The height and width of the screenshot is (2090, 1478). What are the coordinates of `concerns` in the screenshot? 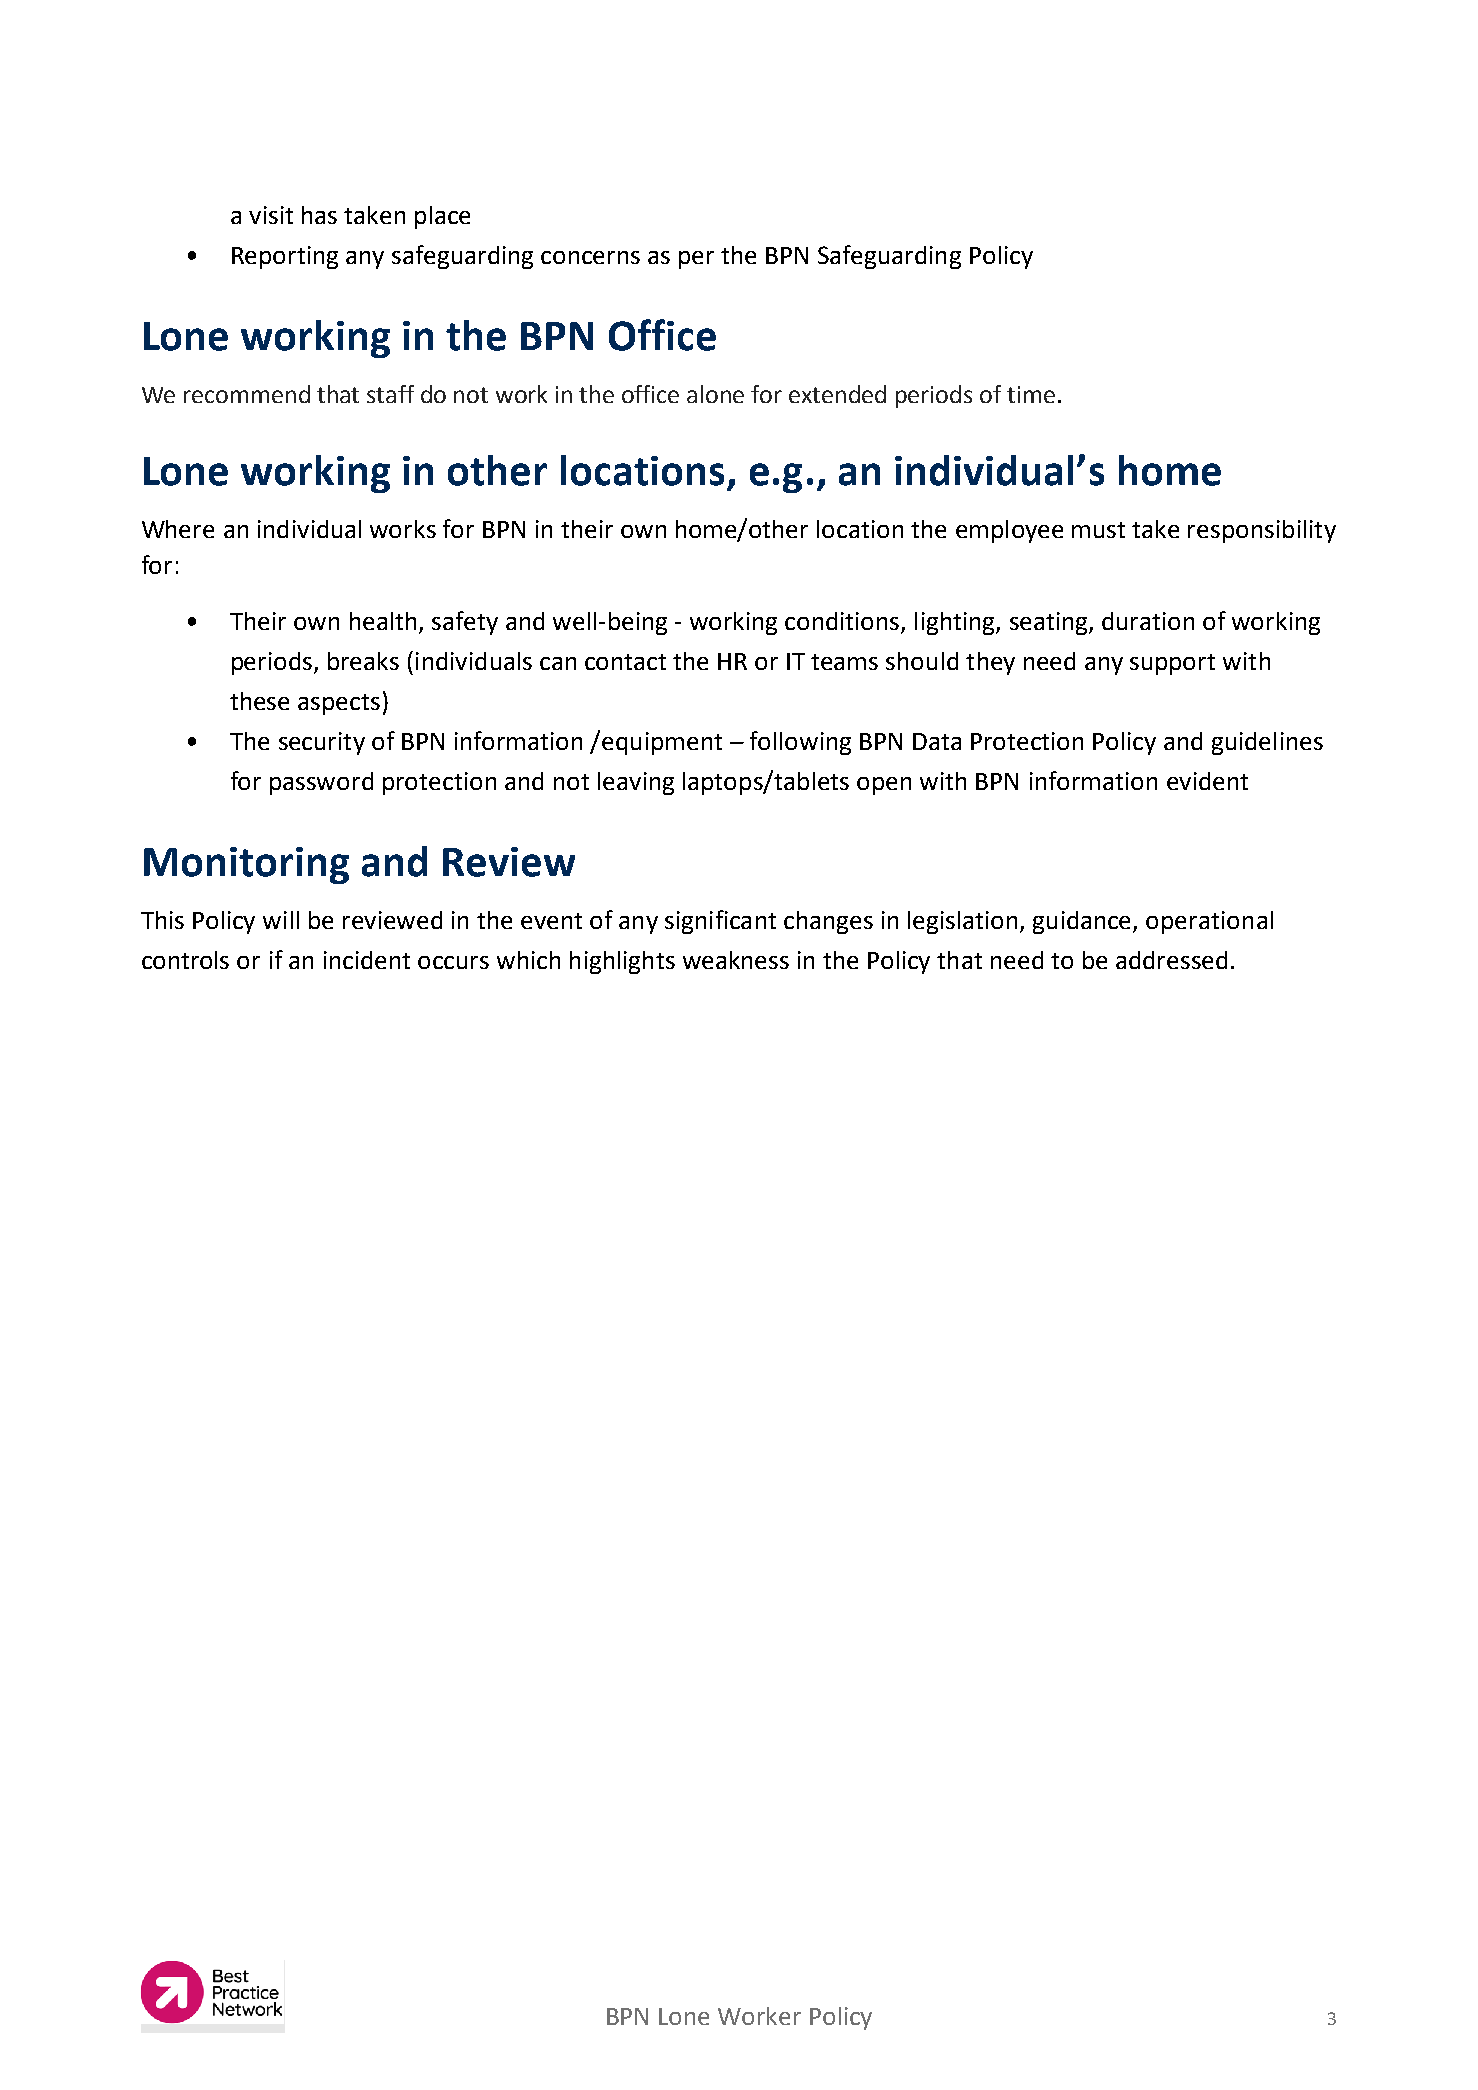 It's located at (590, 257).
